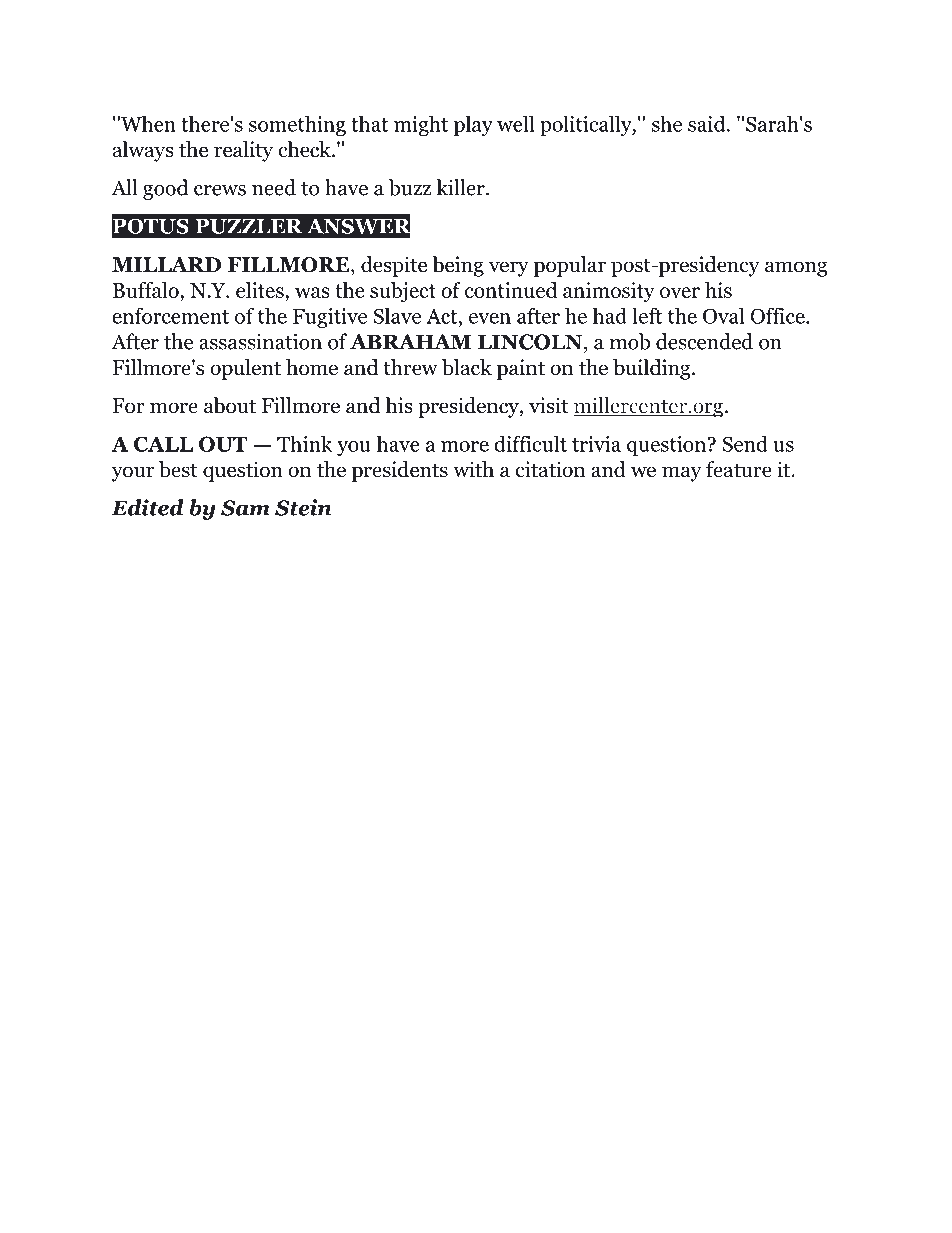  What do you see at coordinates (745, 443) in the page?
I see `Send` at bounding box center [745, 443].
